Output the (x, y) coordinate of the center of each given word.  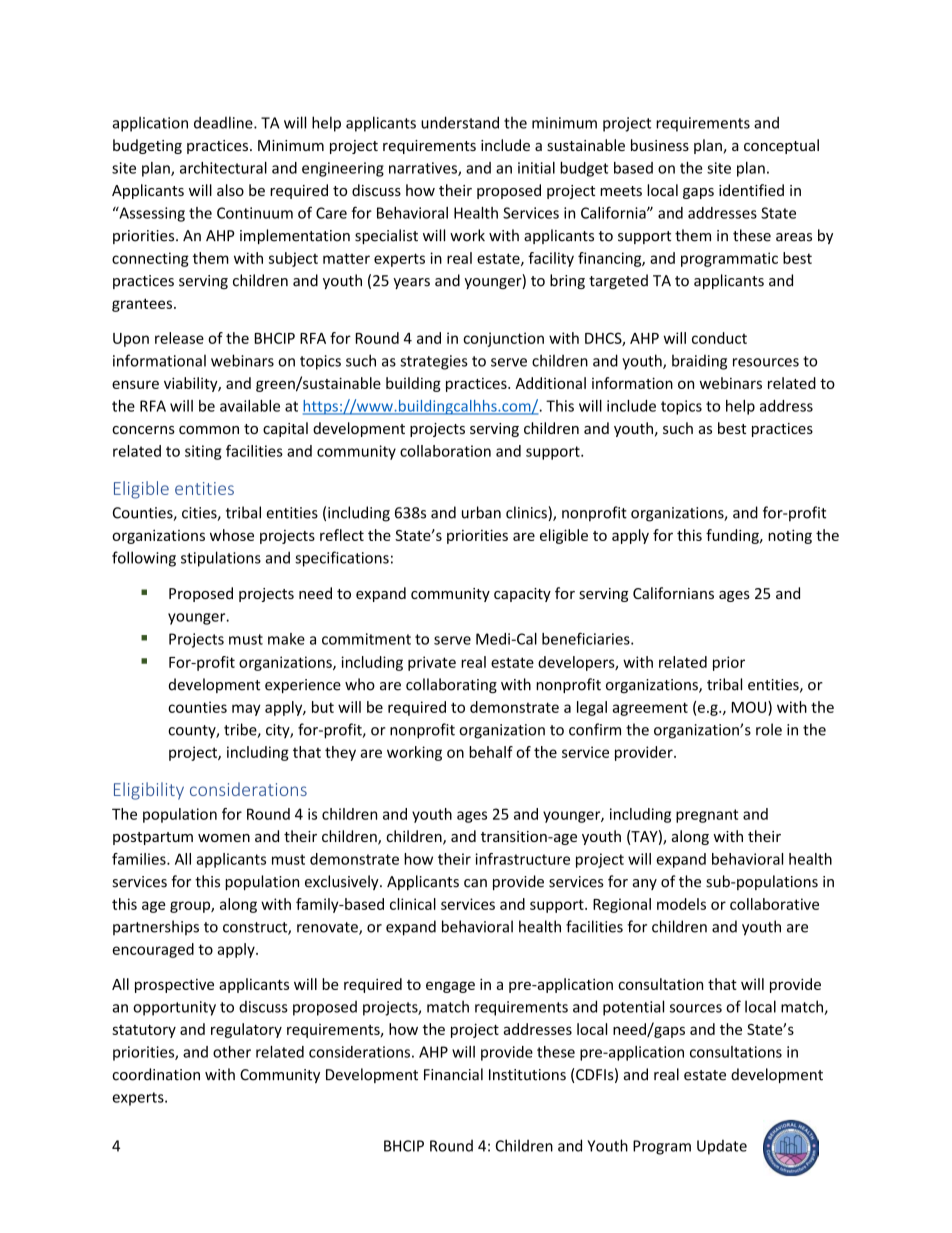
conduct (719, 338)
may (246, 710)
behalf (491, 752)
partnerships (156, 927)
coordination (156, 1074)
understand (460, 122)
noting (790, 536)
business (660, 145)
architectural (223, 168)
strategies (434, 362)
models (681, 904)
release (179, 338)
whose (232, 535)
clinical (413, 904)
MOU (750, 707)
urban (481, 512)
